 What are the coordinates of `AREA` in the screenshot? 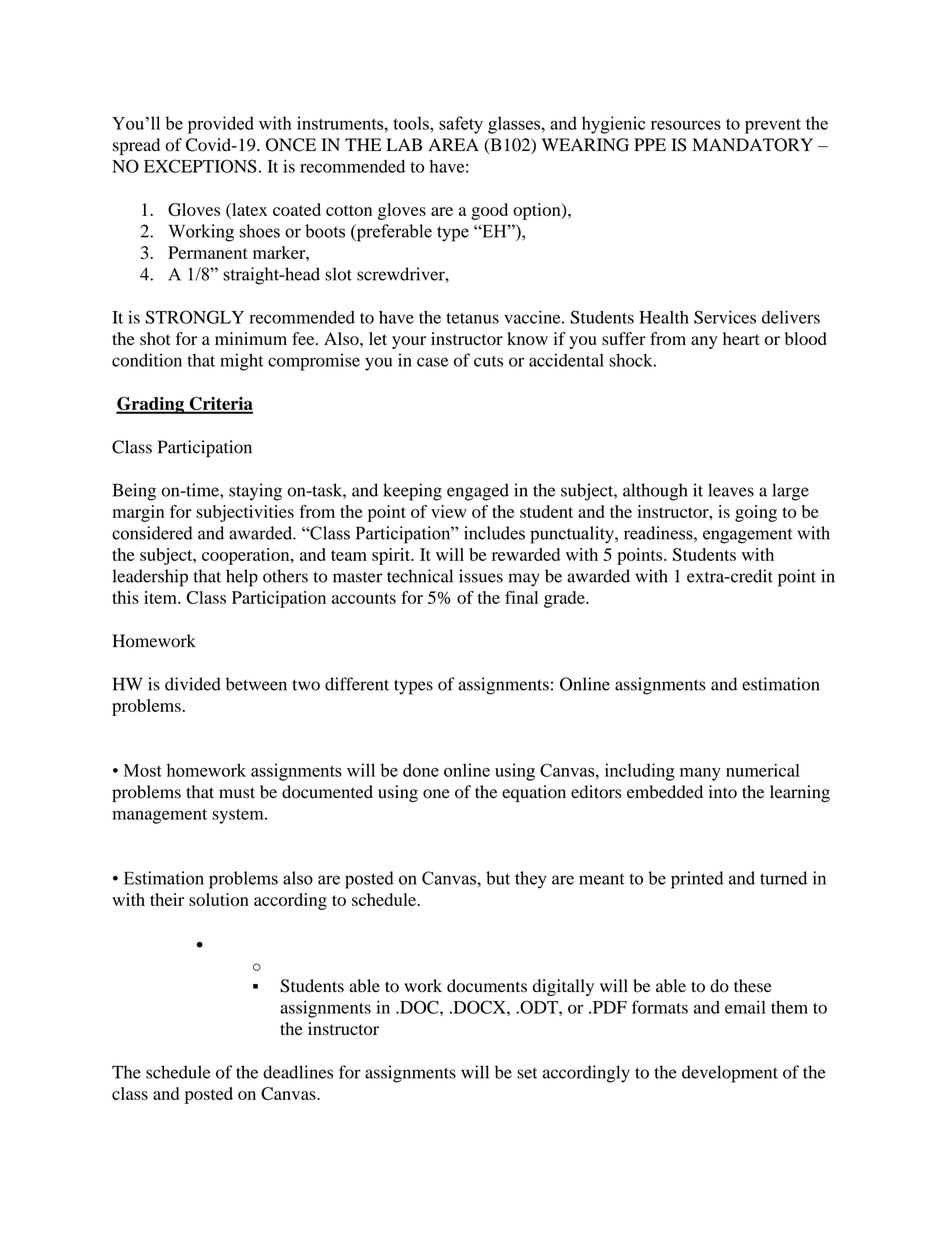 It's located at (453, 144).
